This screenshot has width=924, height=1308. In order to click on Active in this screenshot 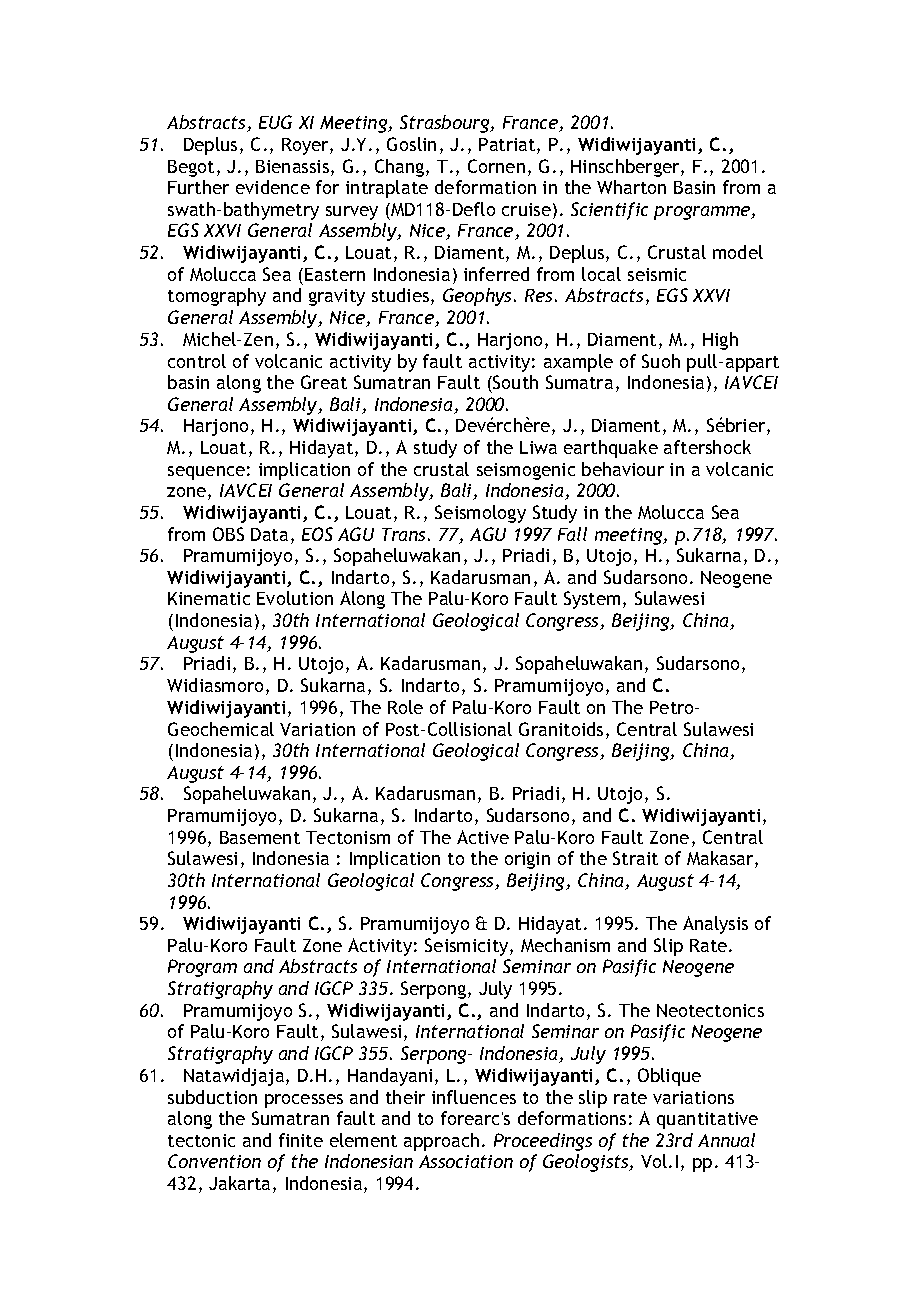, I will do `click(483, 837)`.
